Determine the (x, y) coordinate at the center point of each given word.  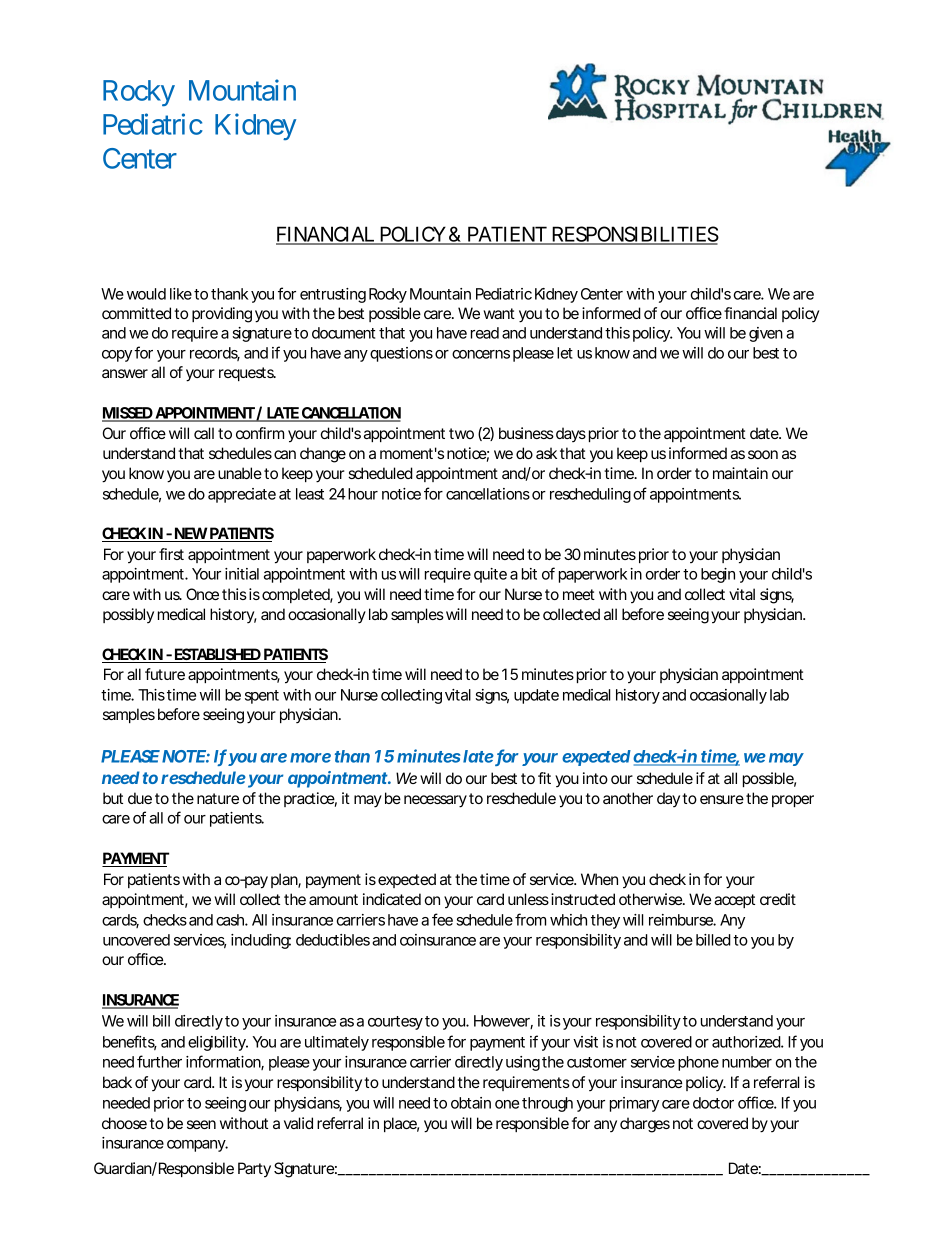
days (569, 434)
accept (734, 901)
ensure (722, 799)
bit (529, 574)
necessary (435, 801)
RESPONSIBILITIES (634, 235)
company (196, 1146)
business (526, 433)
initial (242, 574)
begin (718, 575)
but (113, 798)
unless (528, 899)
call (204, 433)
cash (230, 920)
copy (117, 356)
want (499, 313)
